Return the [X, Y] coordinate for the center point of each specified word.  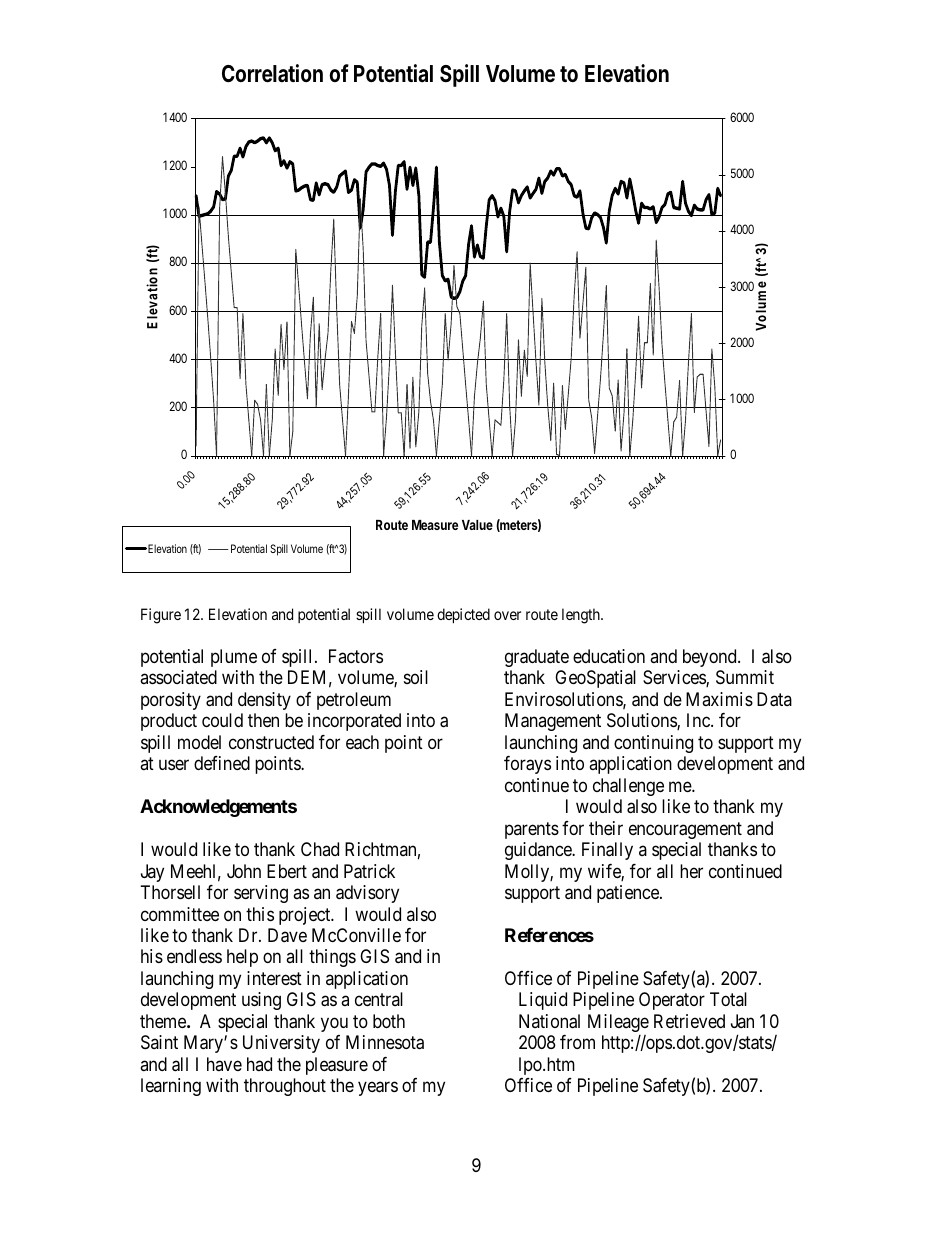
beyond [711, 658]
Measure [435, 525]
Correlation [272, 73]
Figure [161, 616]
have [224, 1064]
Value [477, 525]
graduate [537, 658]
